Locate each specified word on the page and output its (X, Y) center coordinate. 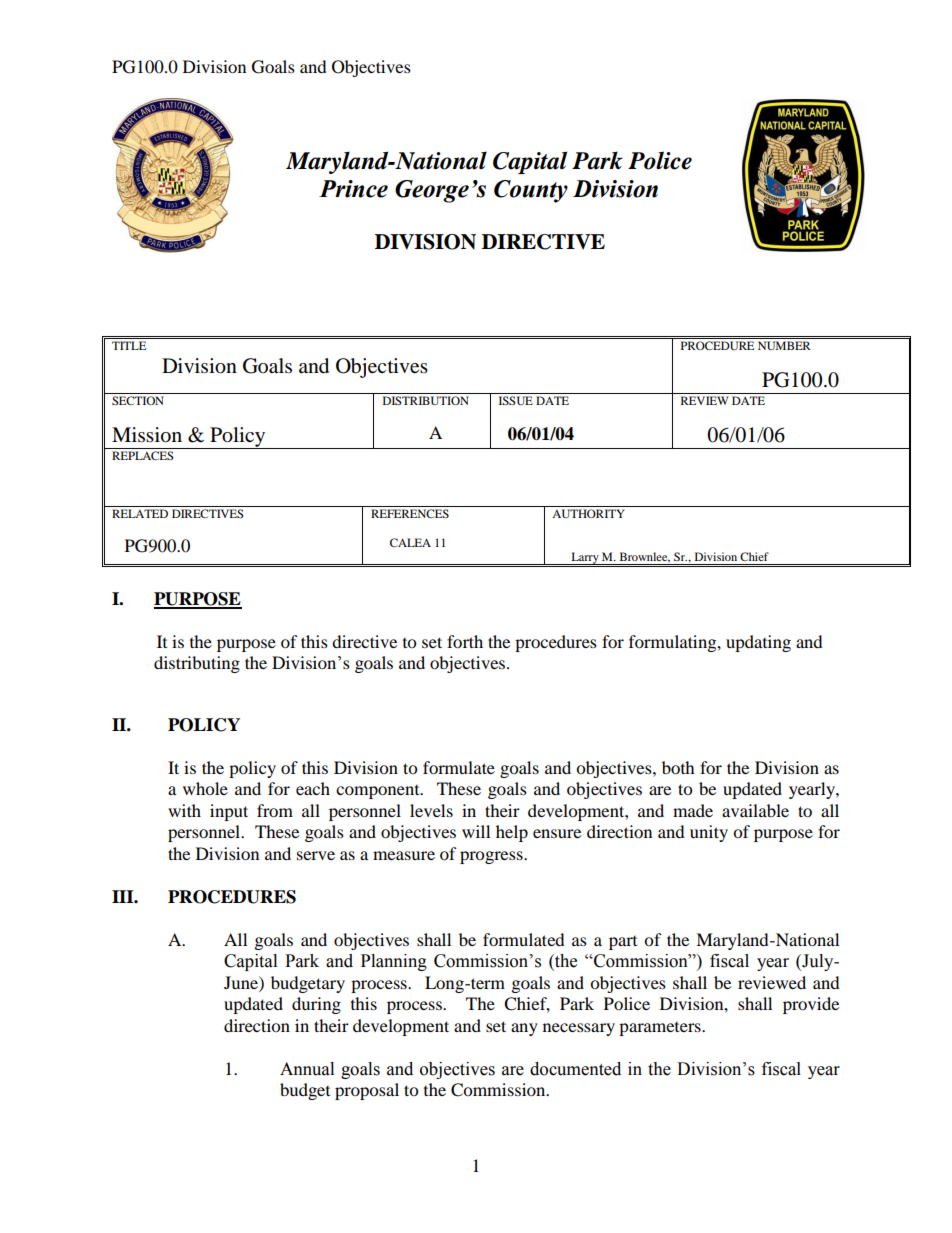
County (531, 191)
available (755, 810)
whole (205, 788)
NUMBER (784, 345)
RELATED (140, 513)
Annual (307, 1069)
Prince (353, 189)
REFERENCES (410, 513)
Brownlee (645, 557)
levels (431, 810)
